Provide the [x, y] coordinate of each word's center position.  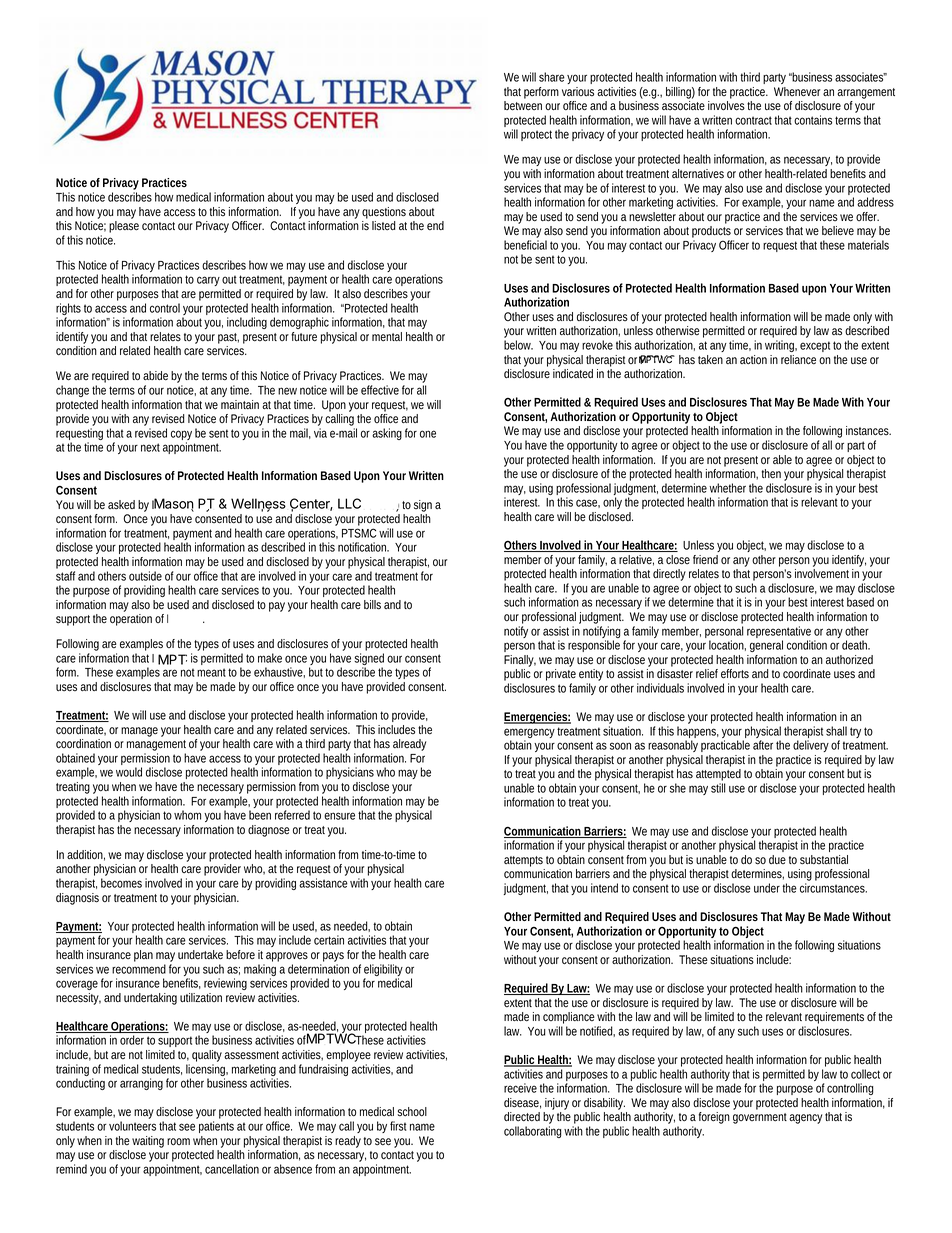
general [766, 646]
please [124, 227]
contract [755, 120]
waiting [148, 1142]
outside [145, 576]
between [523, 106]
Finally [520, 661]
